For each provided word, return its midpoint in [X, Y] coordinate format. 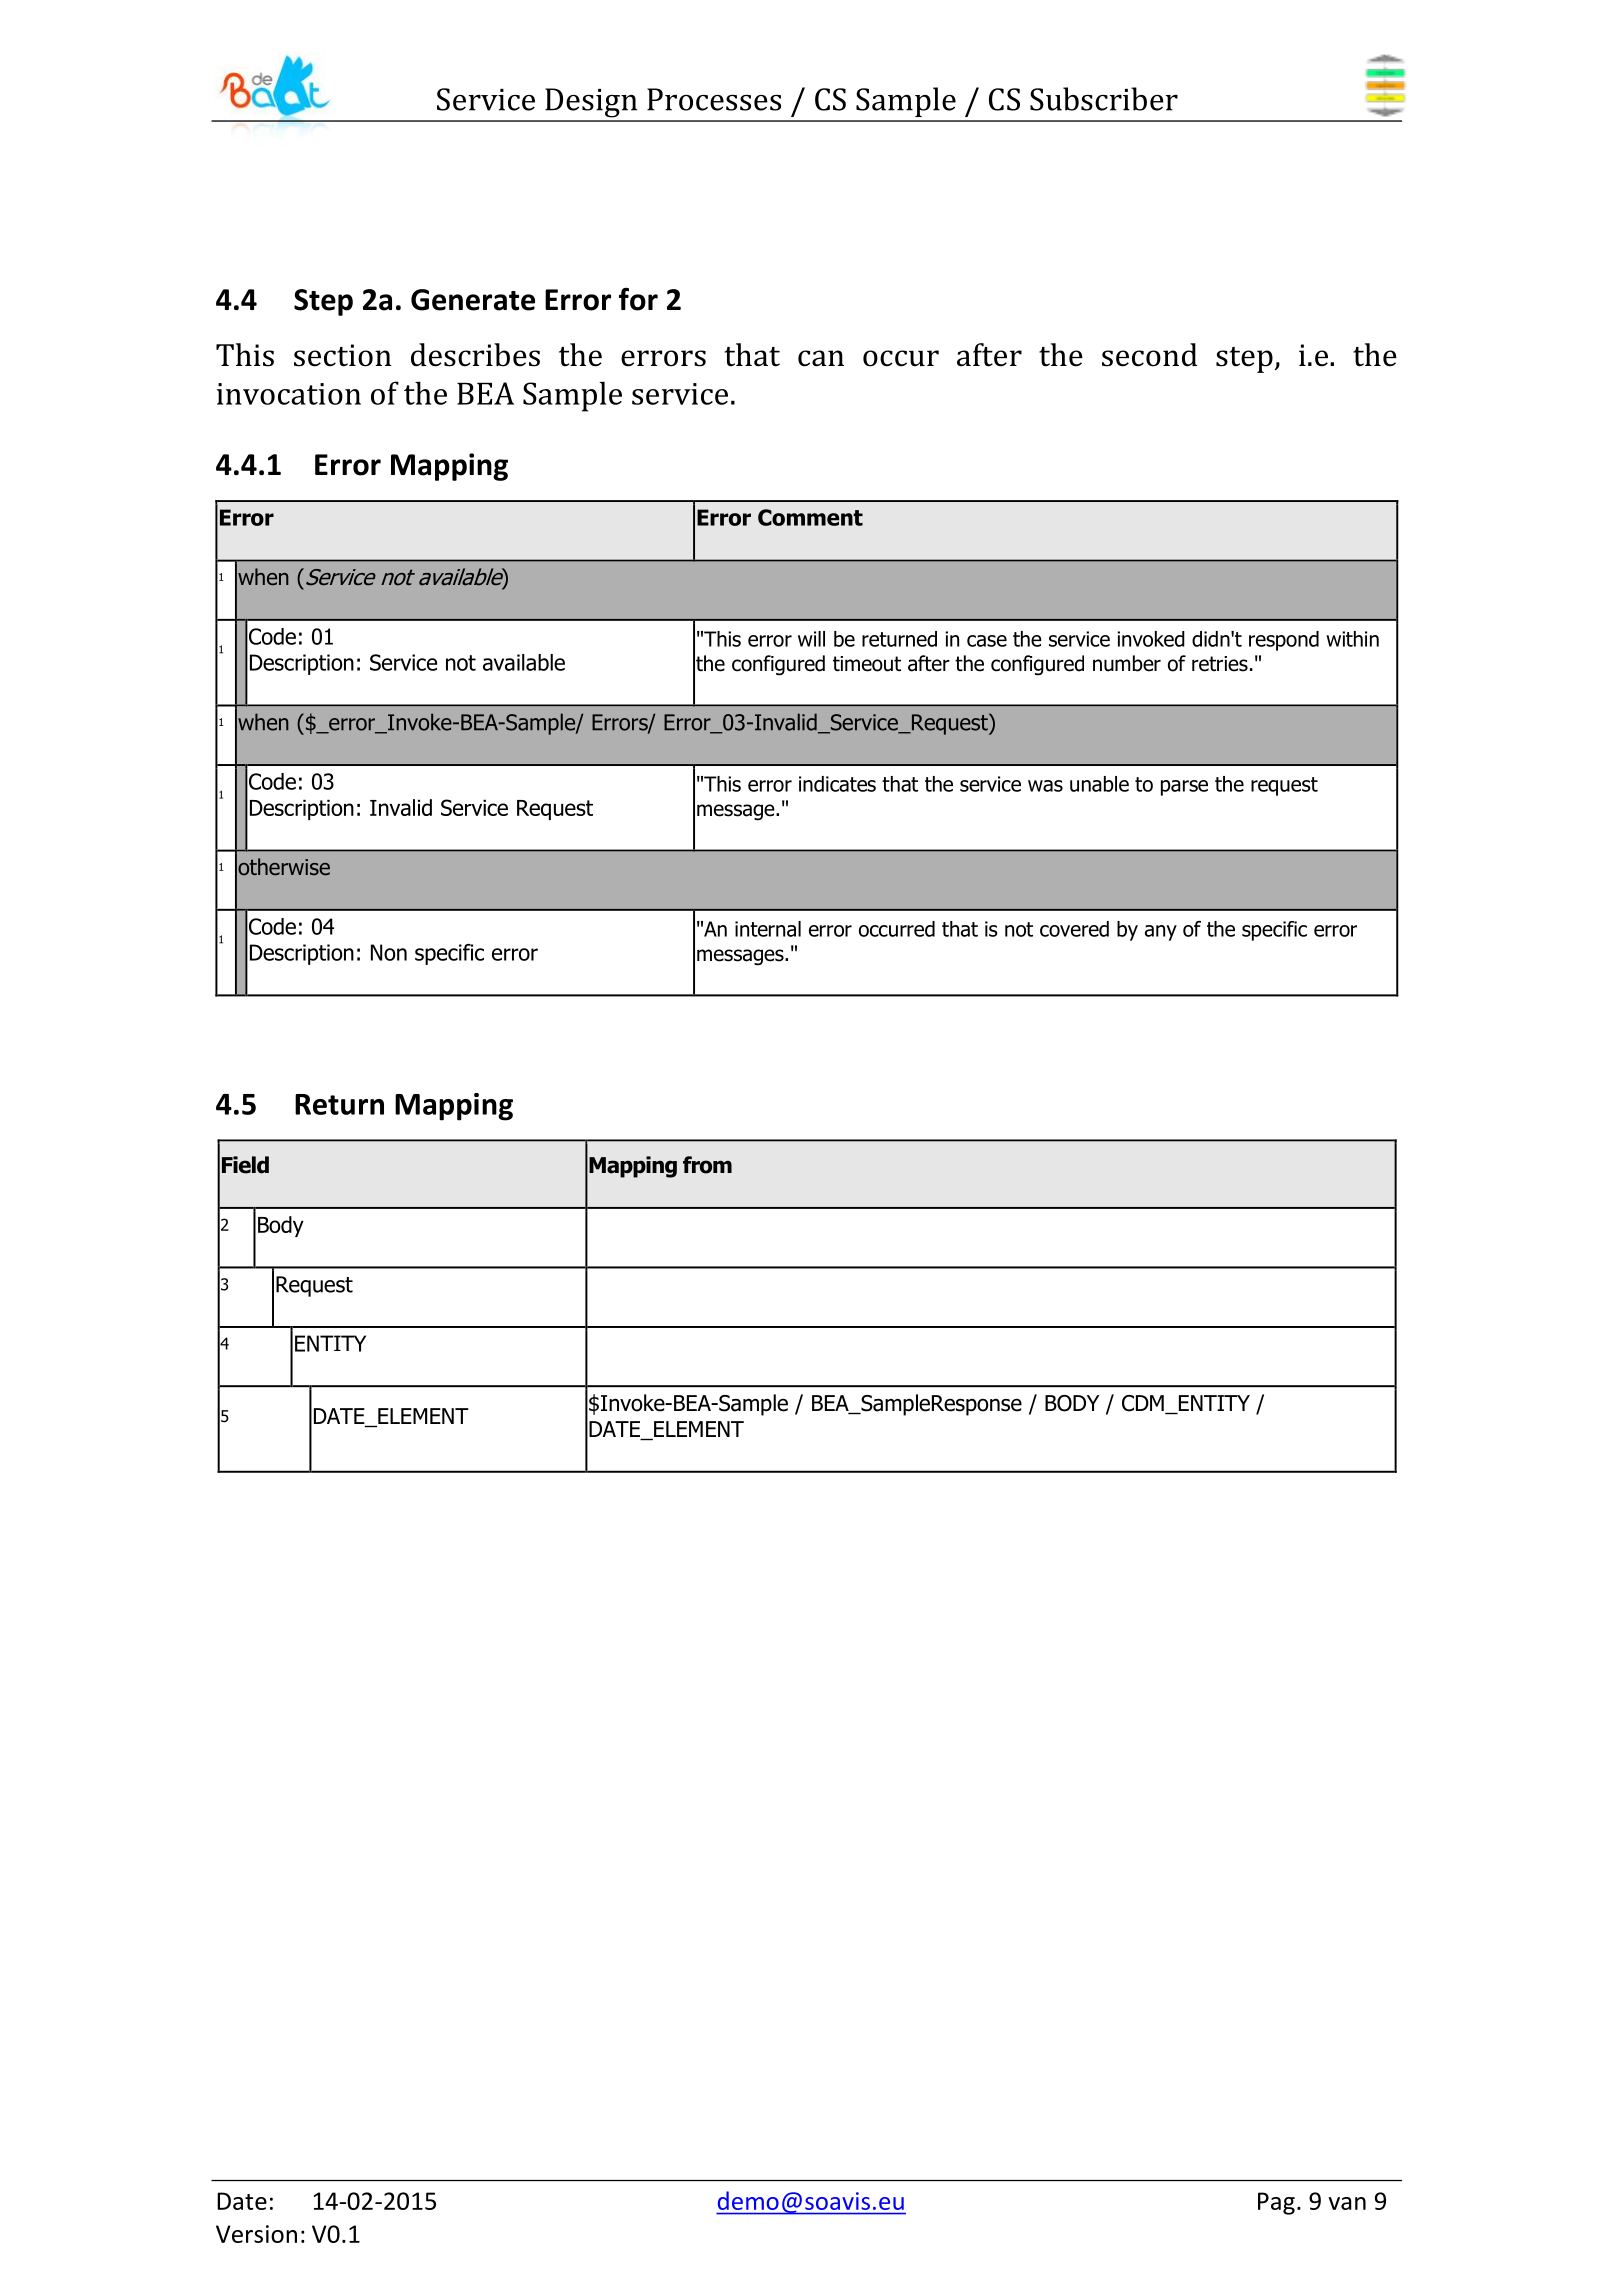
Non [389, 952]
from [707, 1165]
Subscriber [1104, 99]
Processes [714, 99]
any [1161, 933]
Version [256, 2234]
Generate [473, 300]
